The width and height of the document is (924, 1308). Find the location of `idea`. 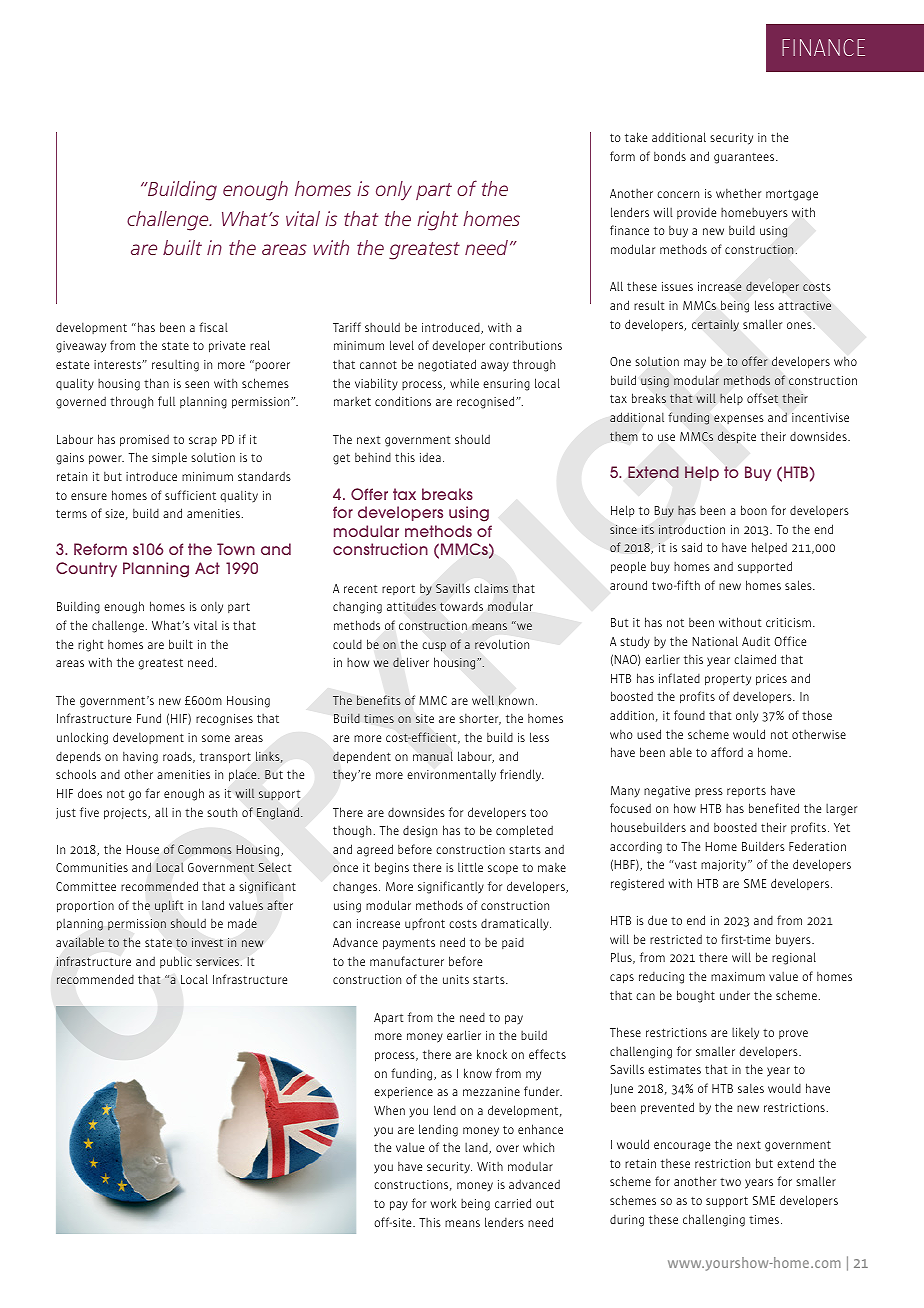

idea is located at coordinates (430, 457).
